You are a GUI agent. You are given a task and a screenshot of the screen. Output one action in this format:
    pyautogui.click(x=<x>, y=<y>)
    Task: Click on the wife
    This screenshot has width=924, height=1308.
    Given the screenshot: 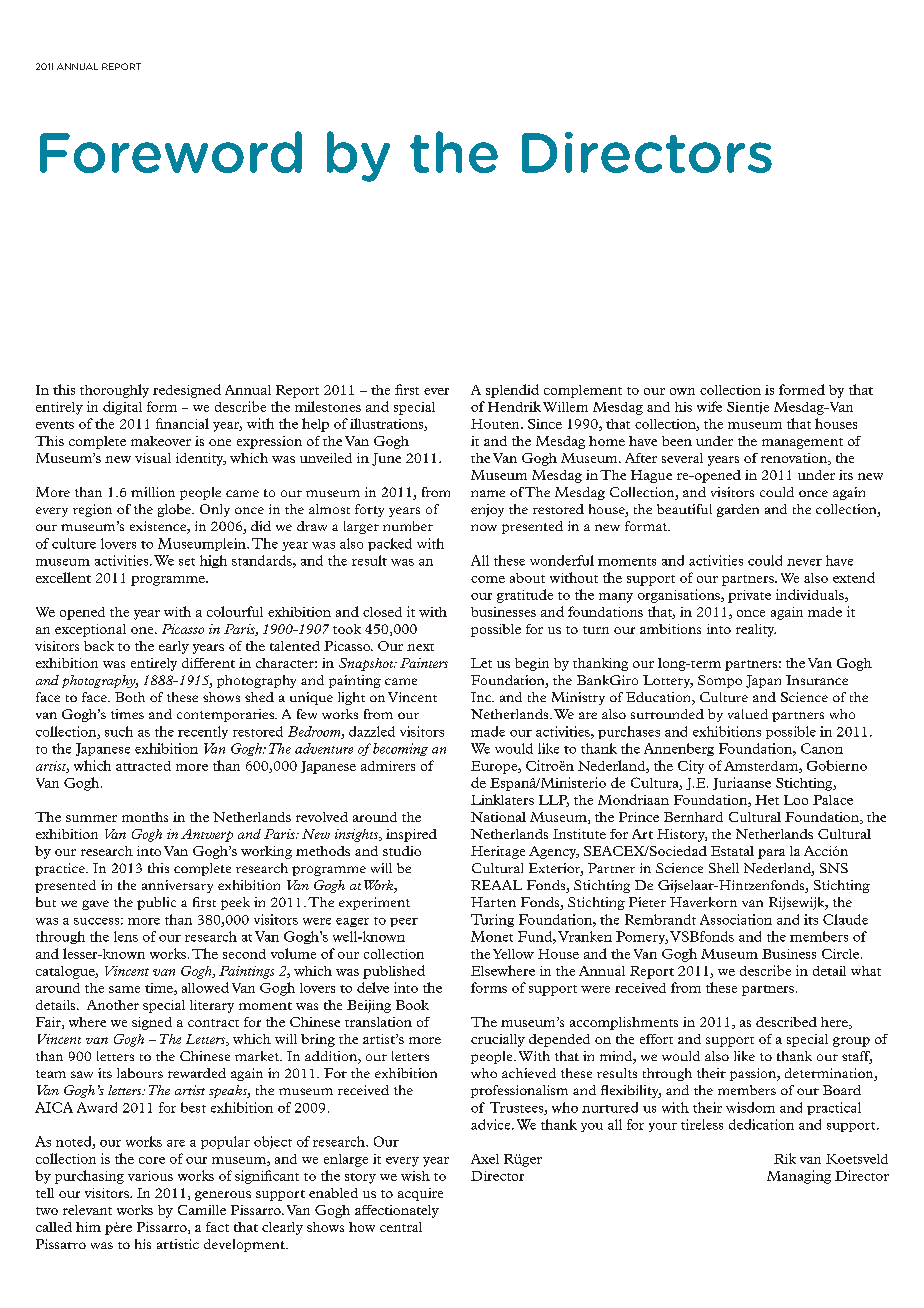 What is the action you would take?
    pyautogui.click(x=709, y=406)
